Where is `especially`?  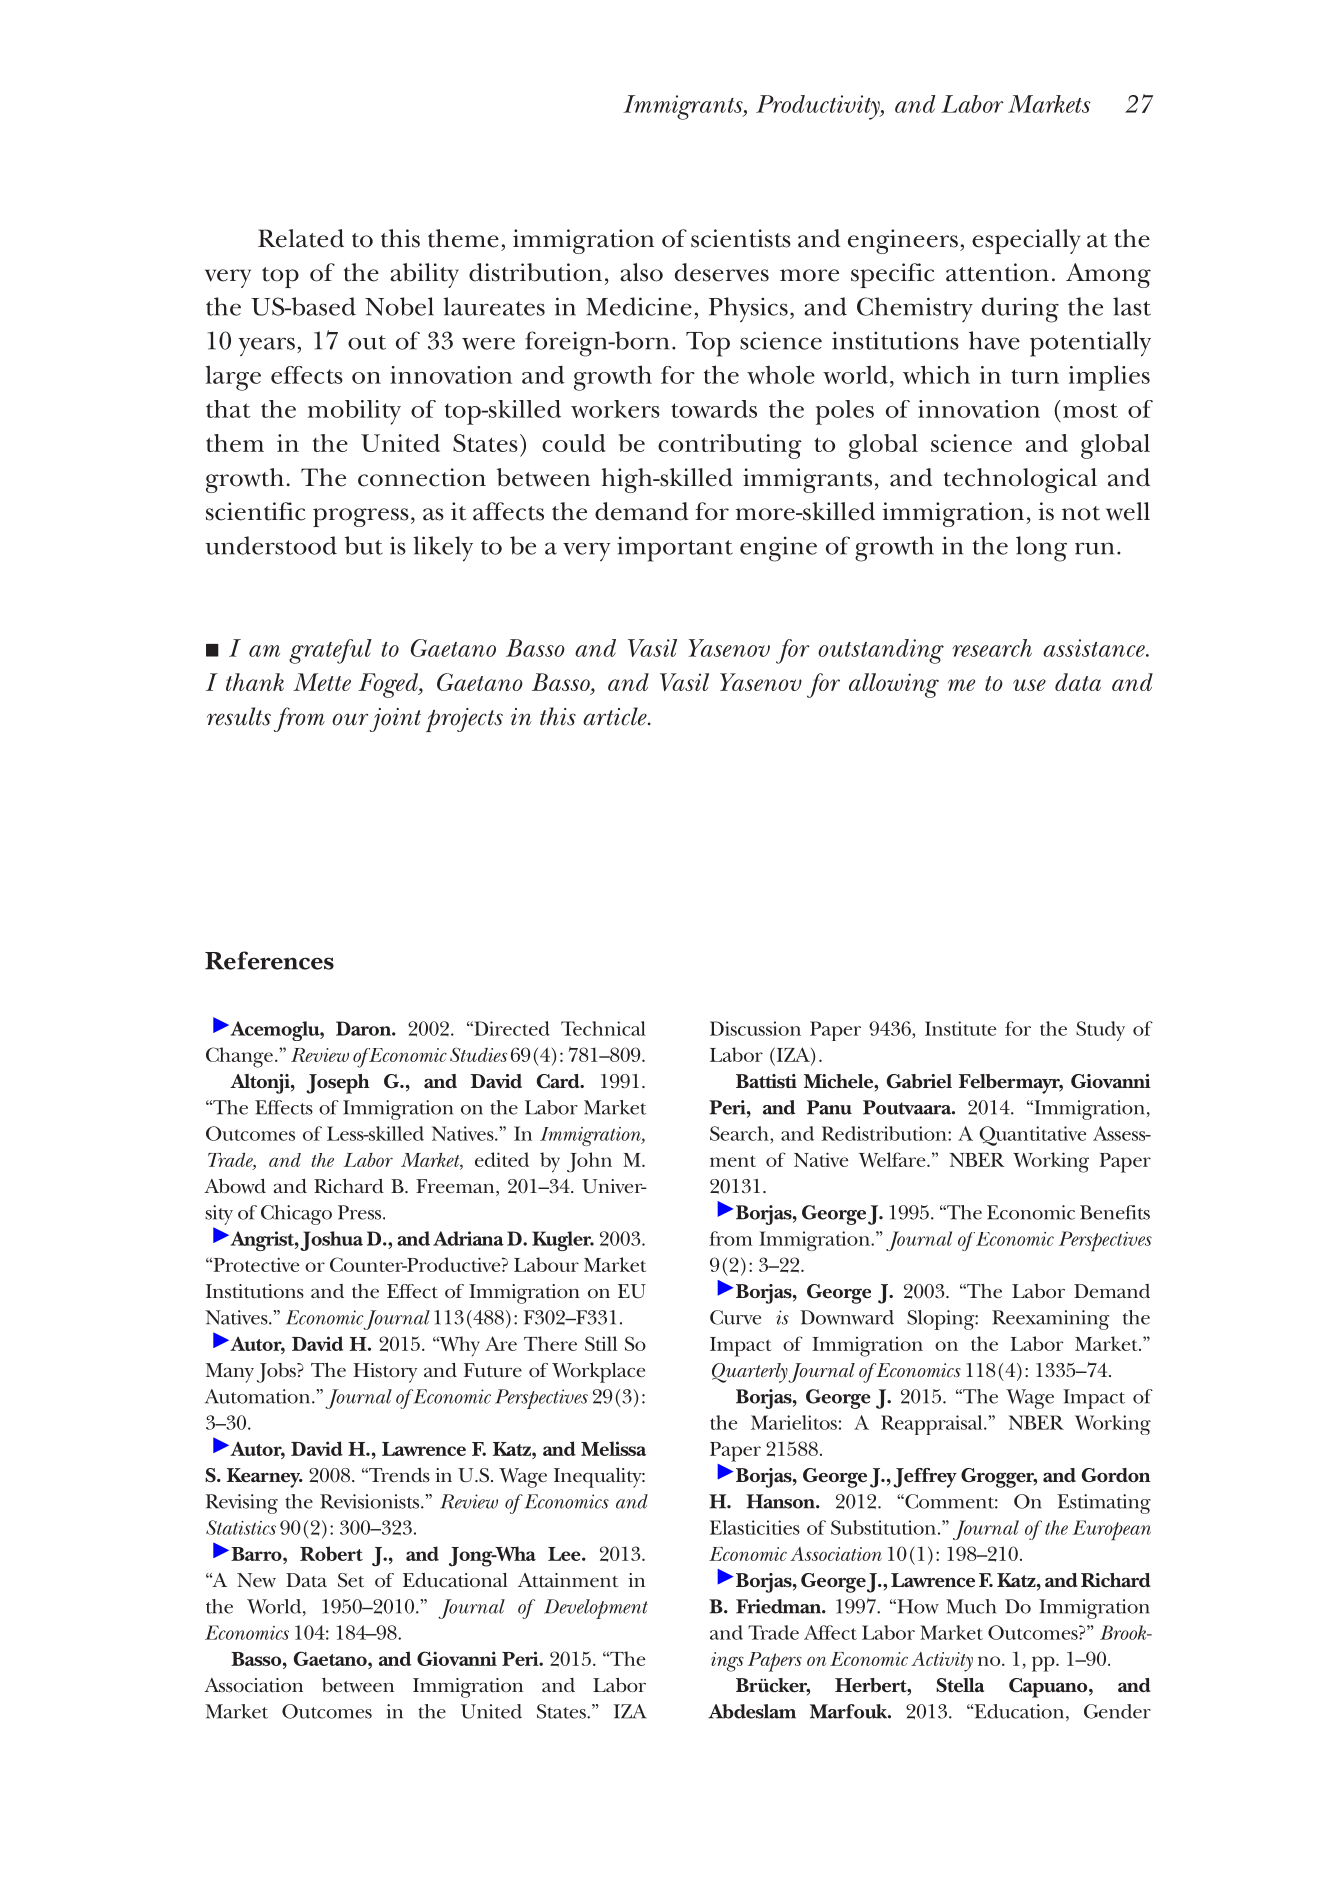 especially is located at coordinates (1026, 241).
